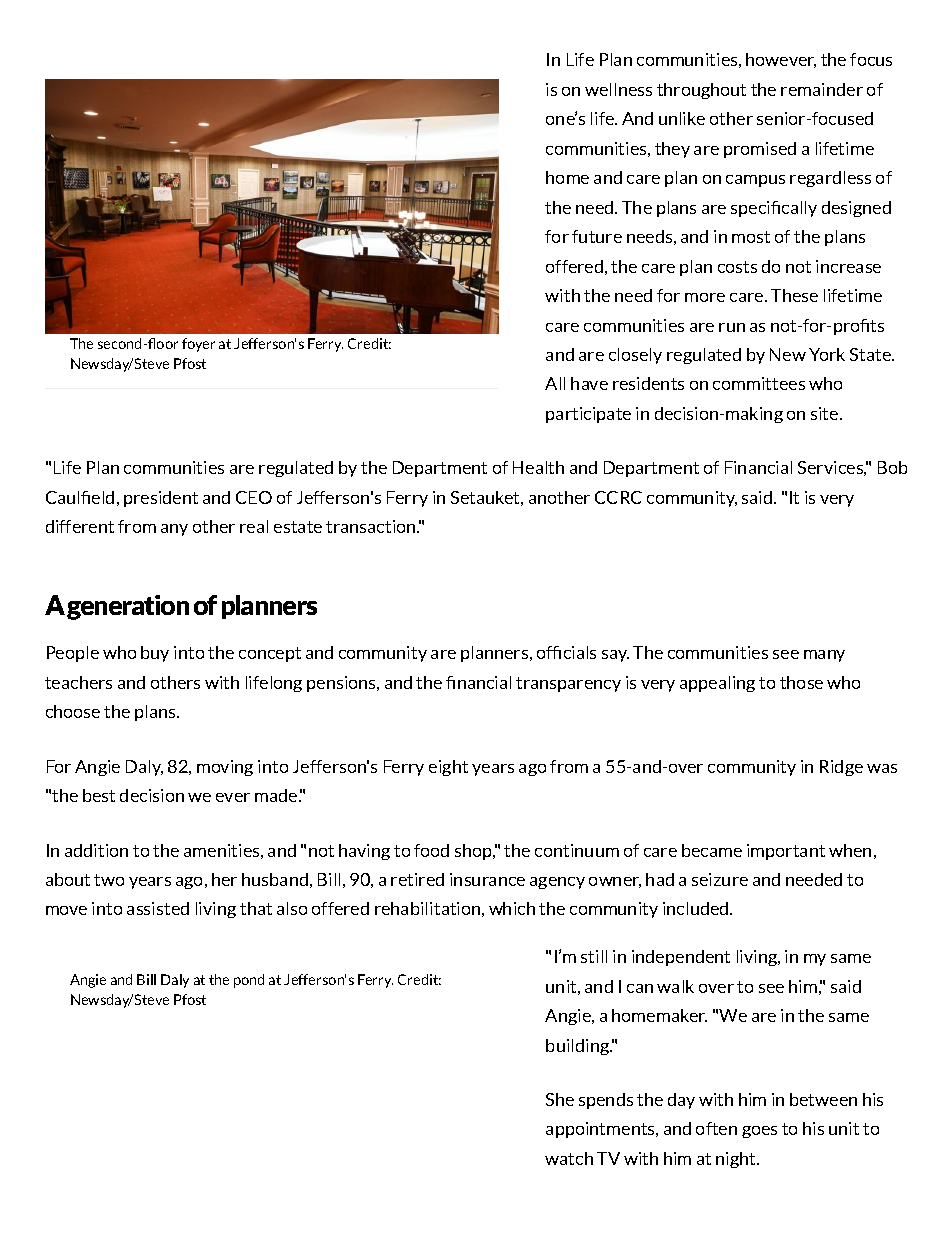 Image resolution: width=952 pixels, height=1233 pixels. Describe the element at coordinates (155, 654) in the screenshot. I see `buy` at that location.
